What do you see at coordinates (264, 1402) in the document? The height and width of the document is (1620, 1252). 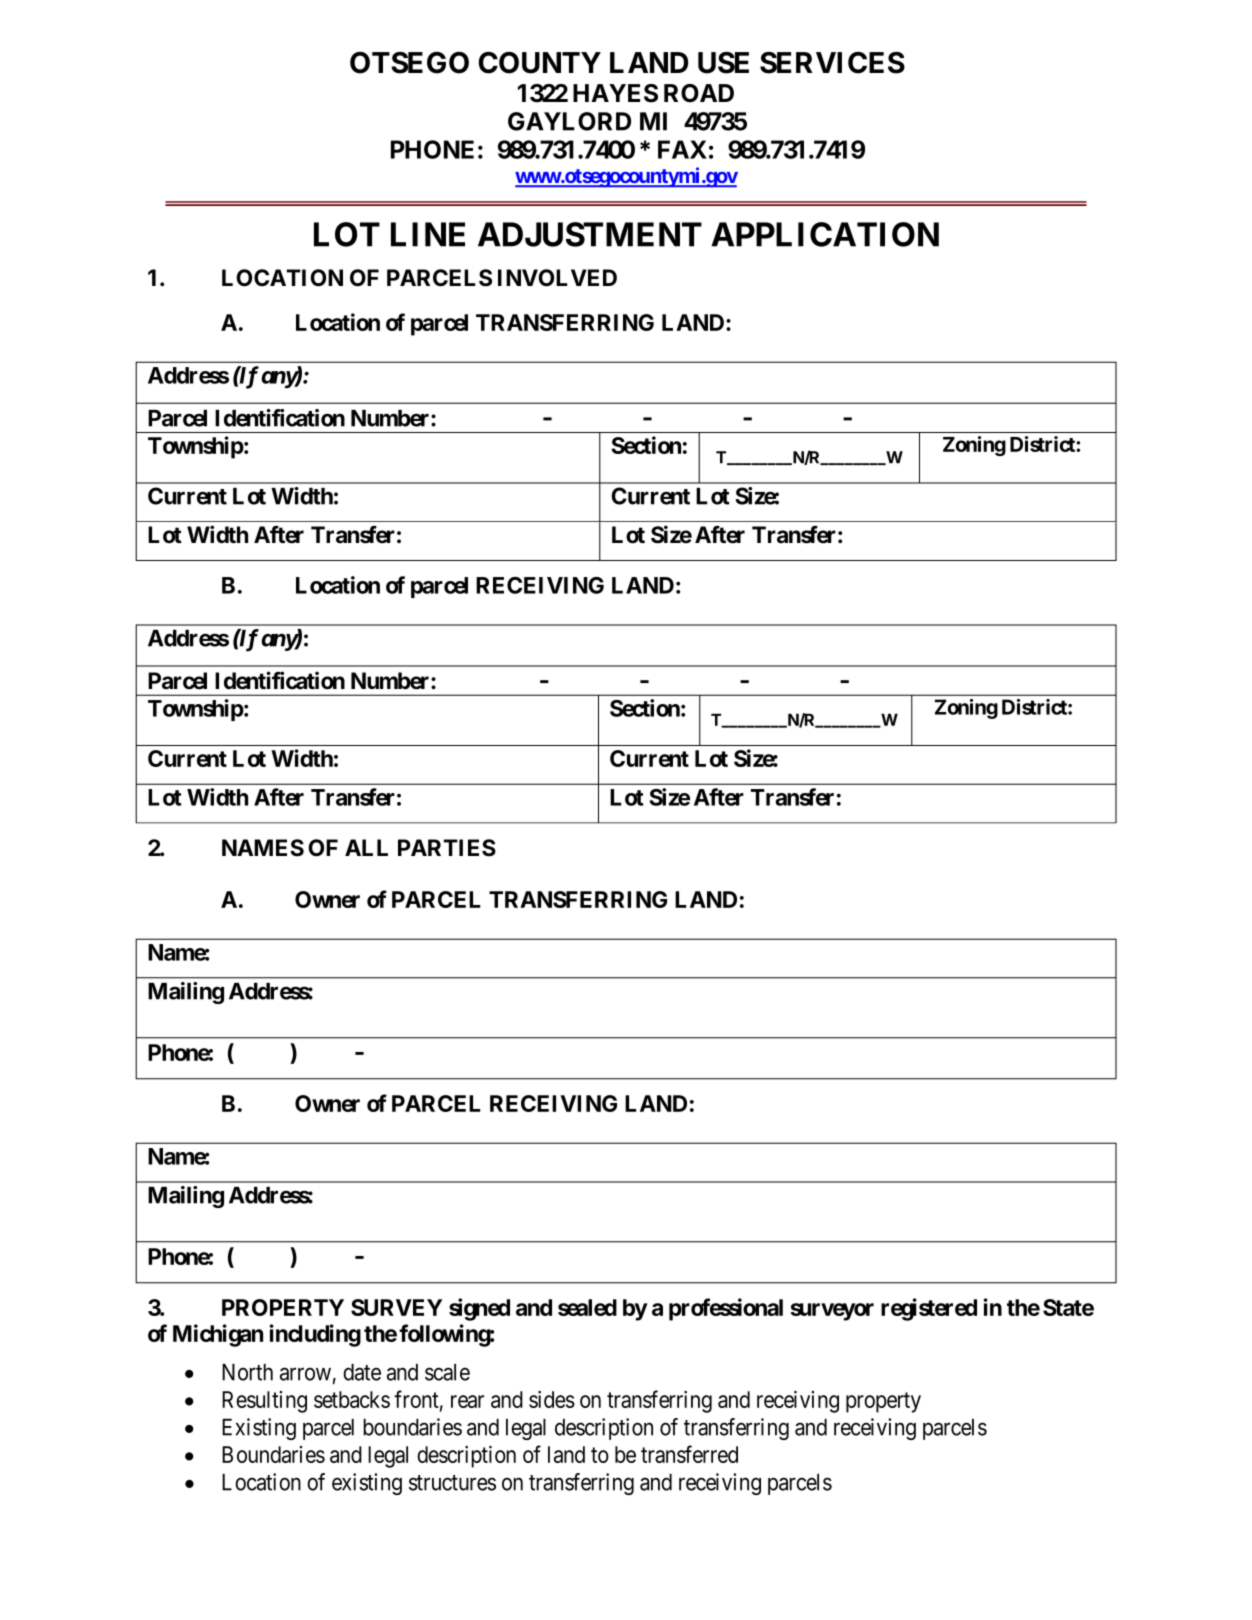 I see `Resulting` at bounding box center [264, 1402].
